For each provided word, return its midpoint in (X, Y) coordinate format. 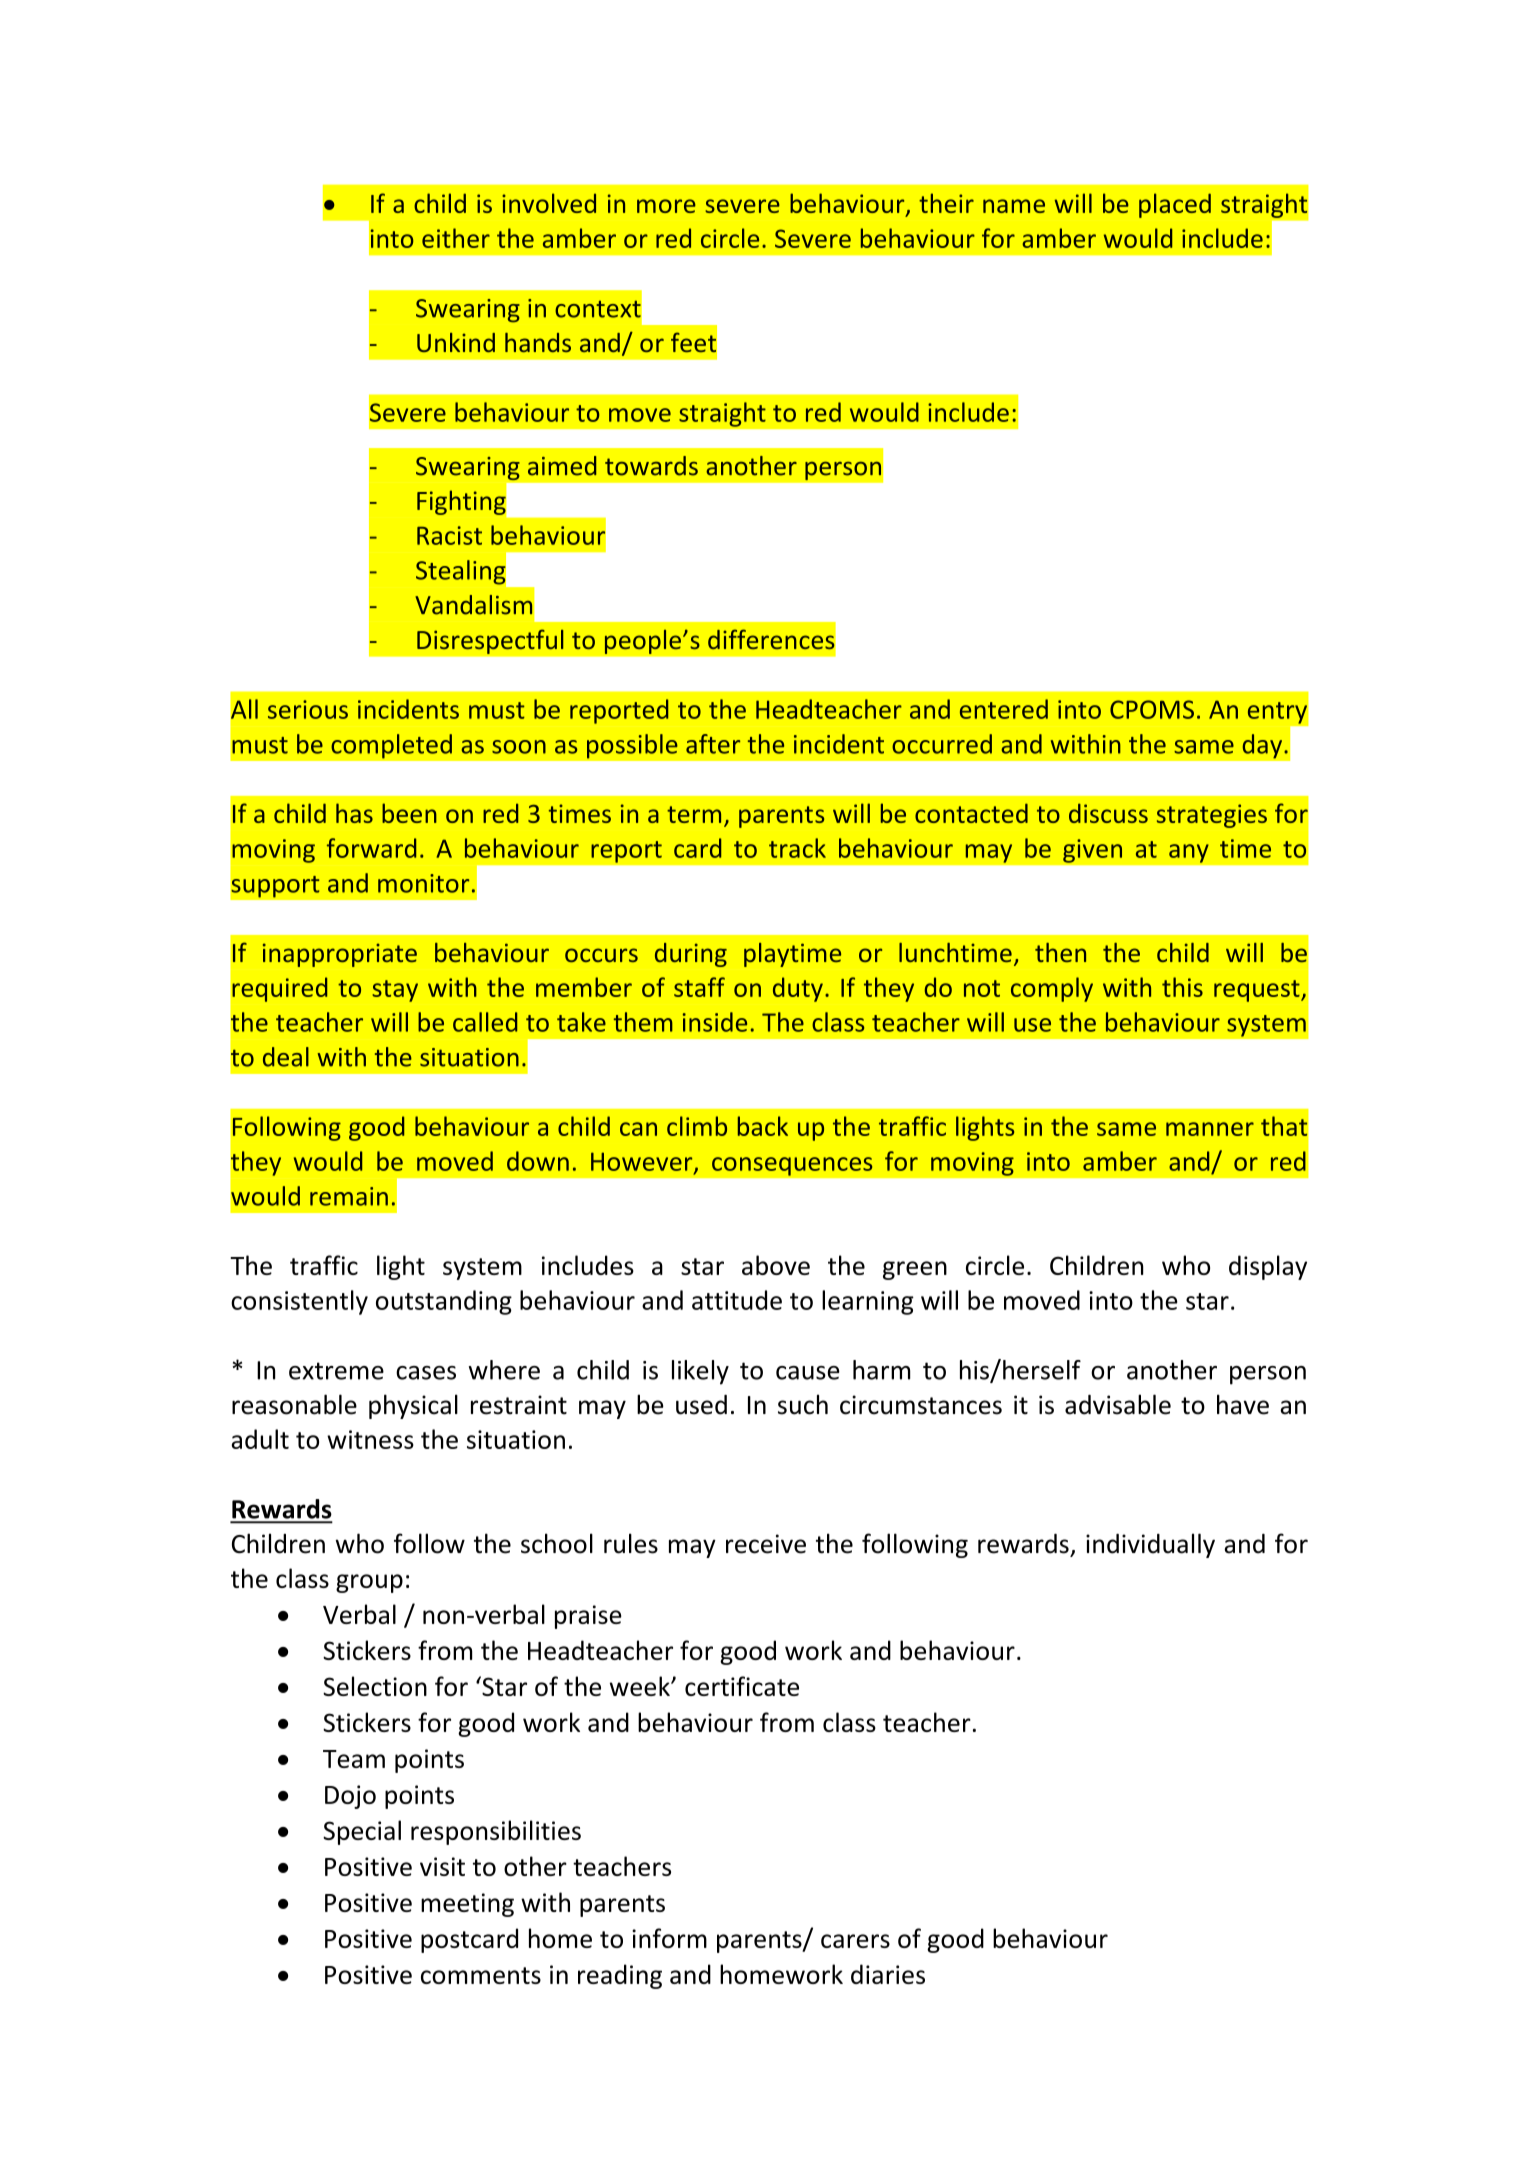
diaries (888, 1974)
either (456, 238)
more (666, 206)
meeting (467, 1905)
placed (1175, 205)
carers (855, 1941)
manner (1210, 1129)
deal (286, 1057)
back (763, 1126)
